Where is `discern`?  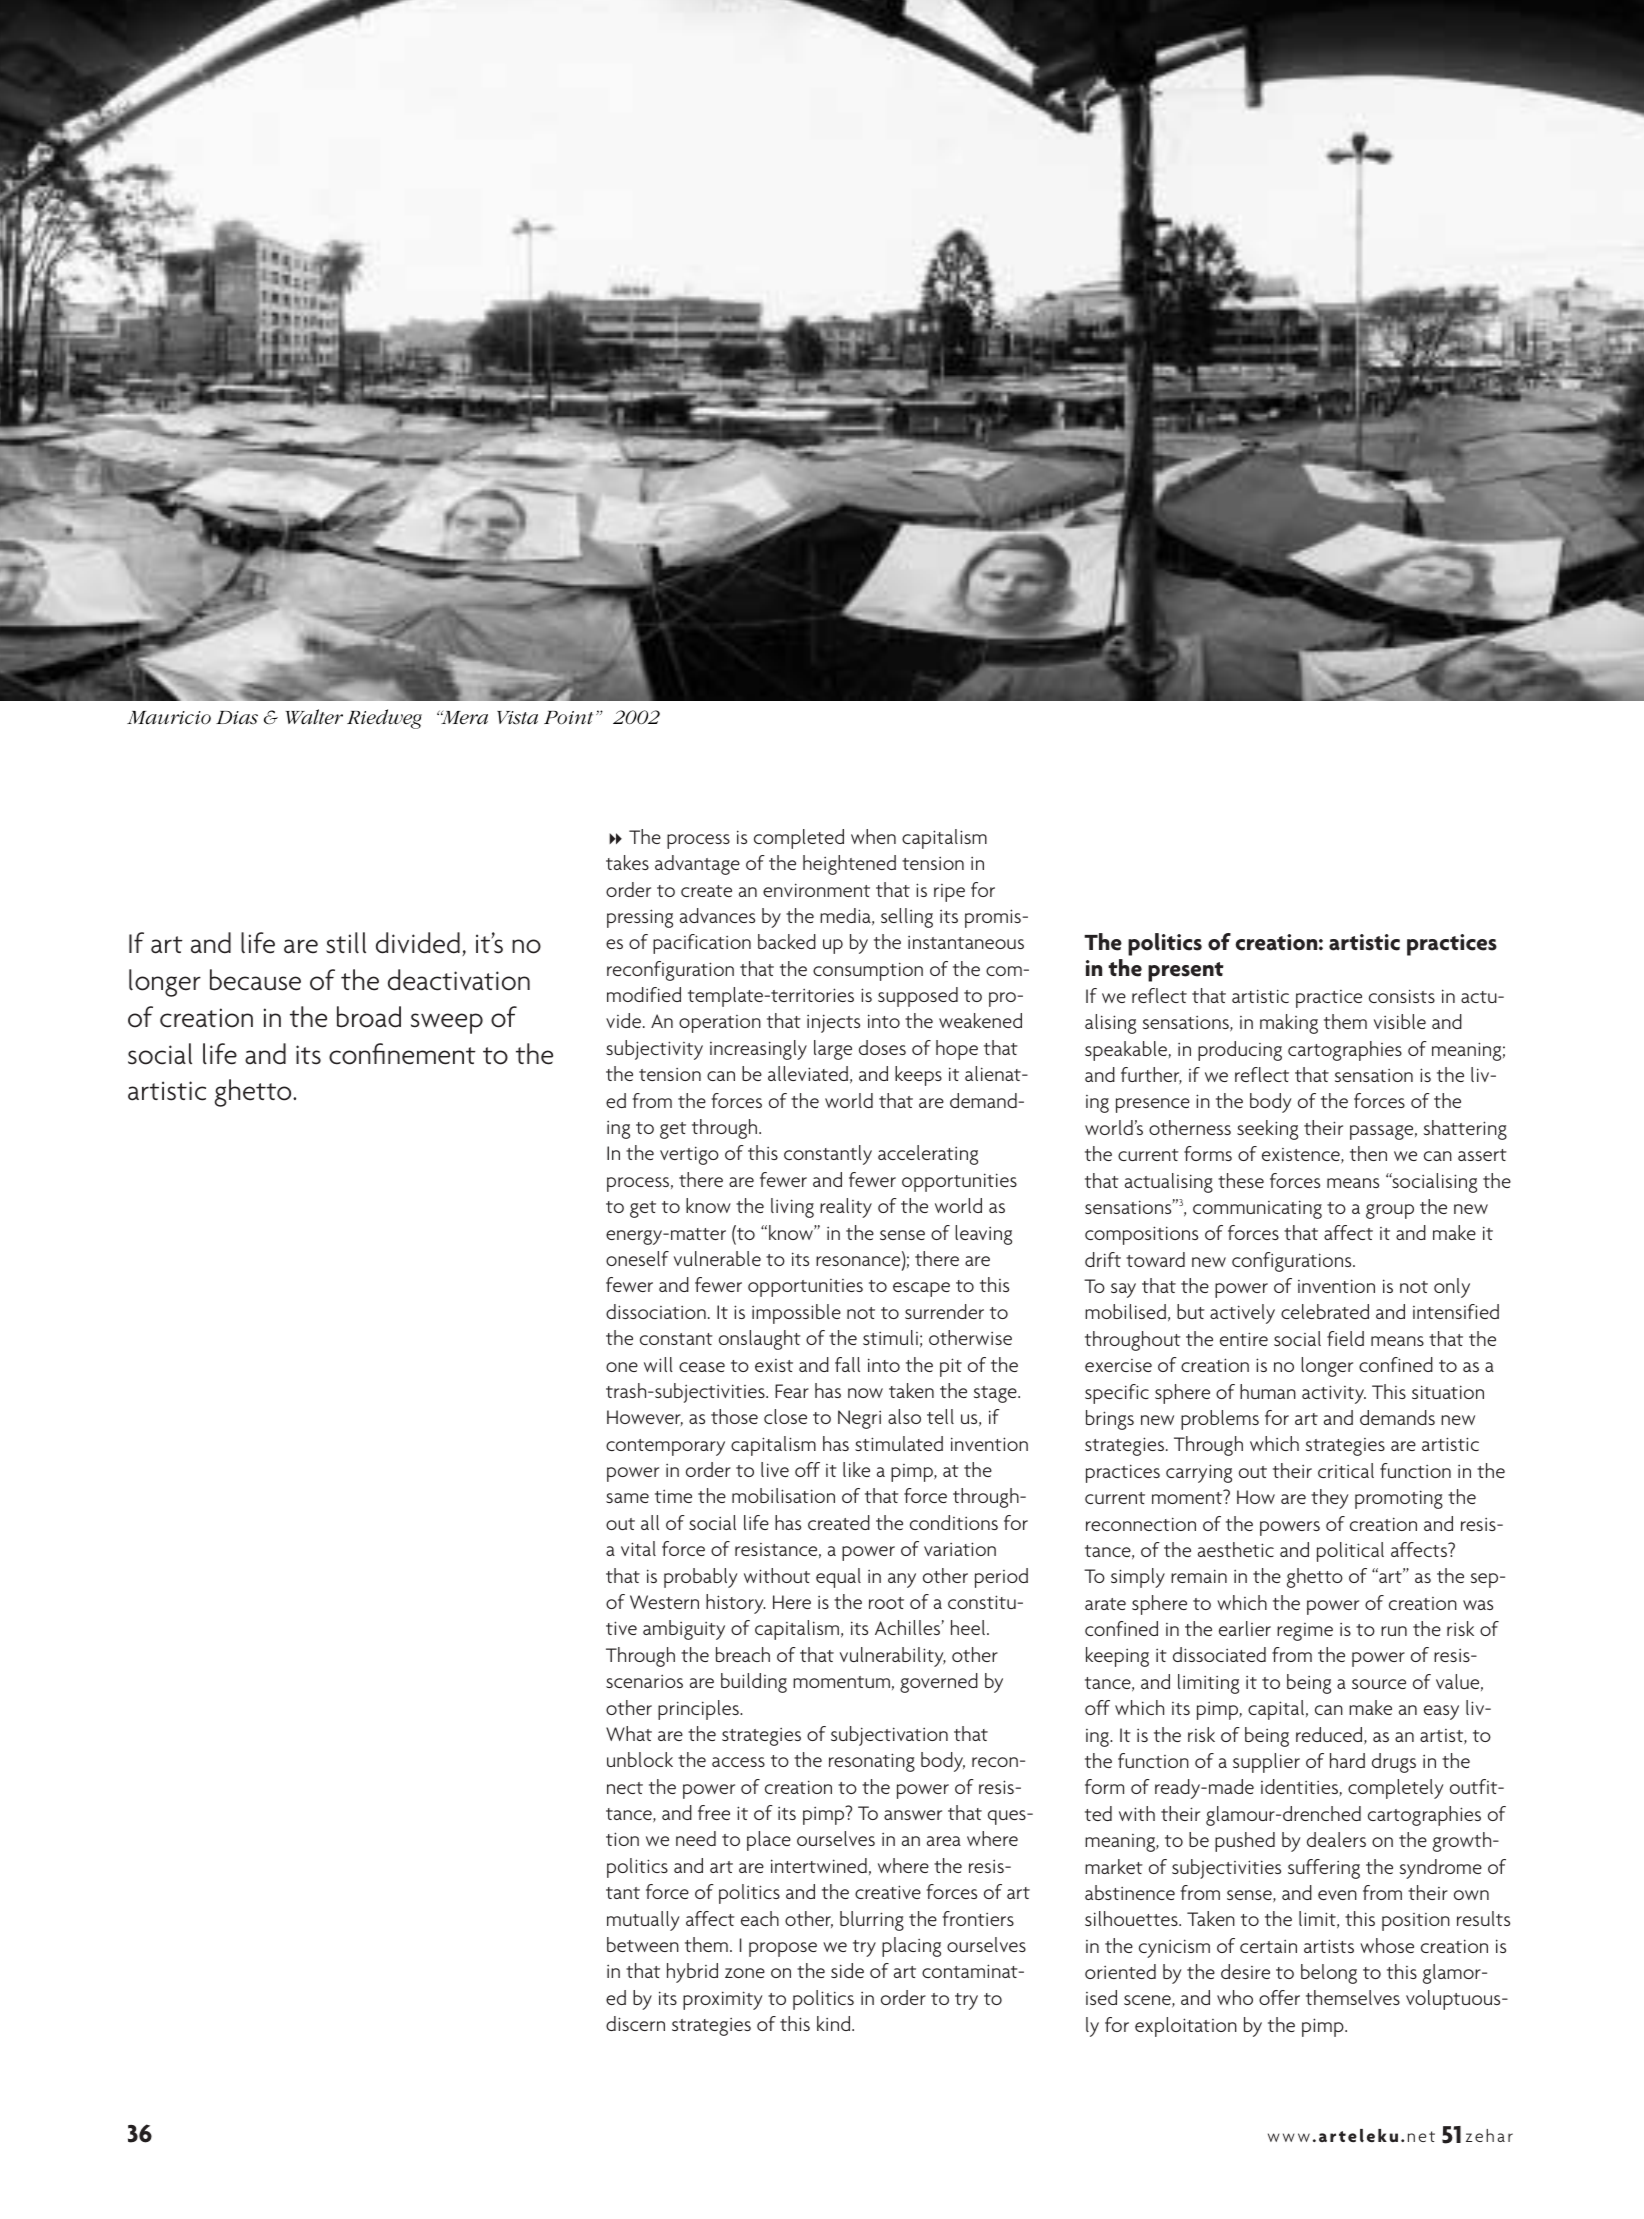
discern is located at coordinates (635, 2023).
